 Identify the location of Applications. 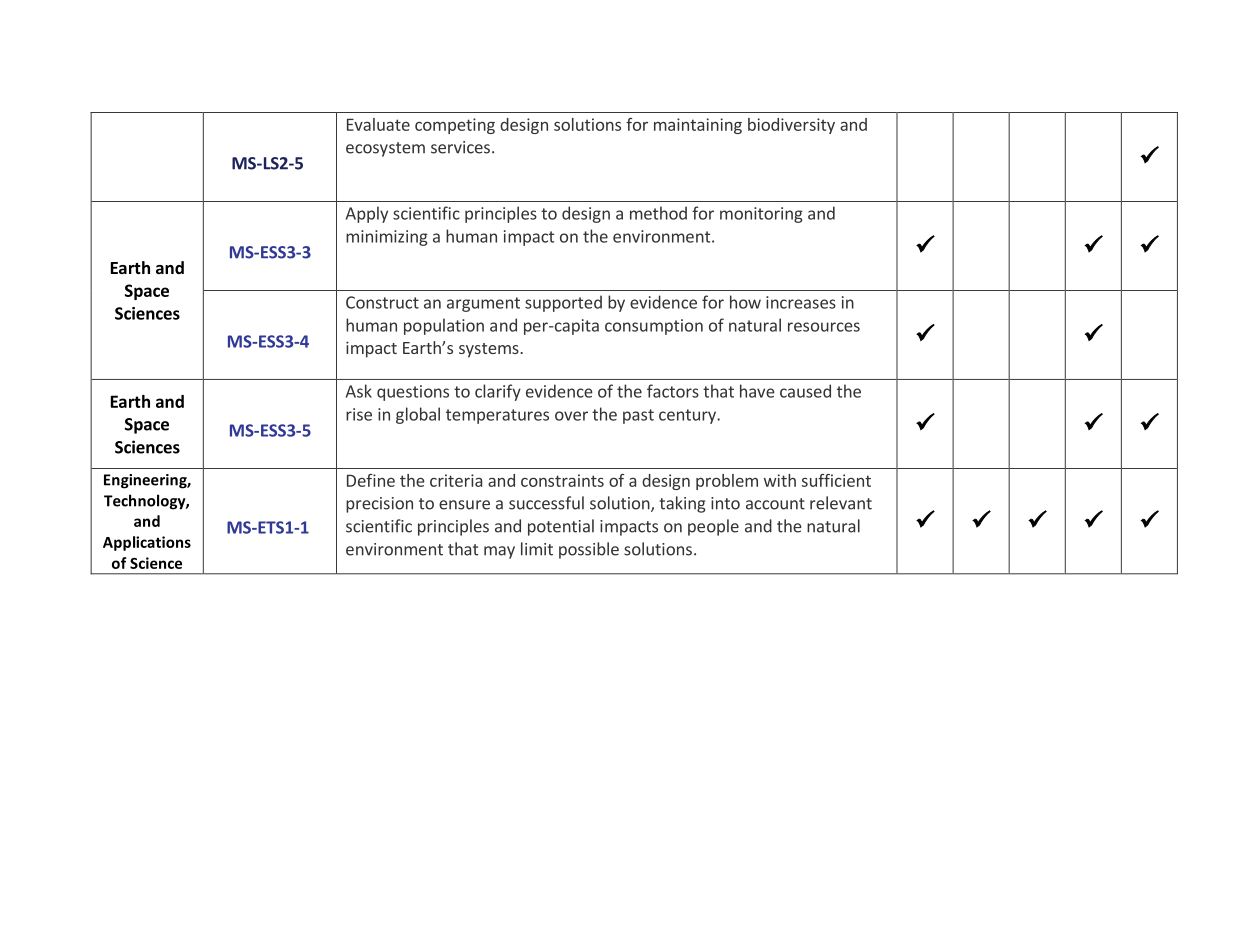
(147, 543).
